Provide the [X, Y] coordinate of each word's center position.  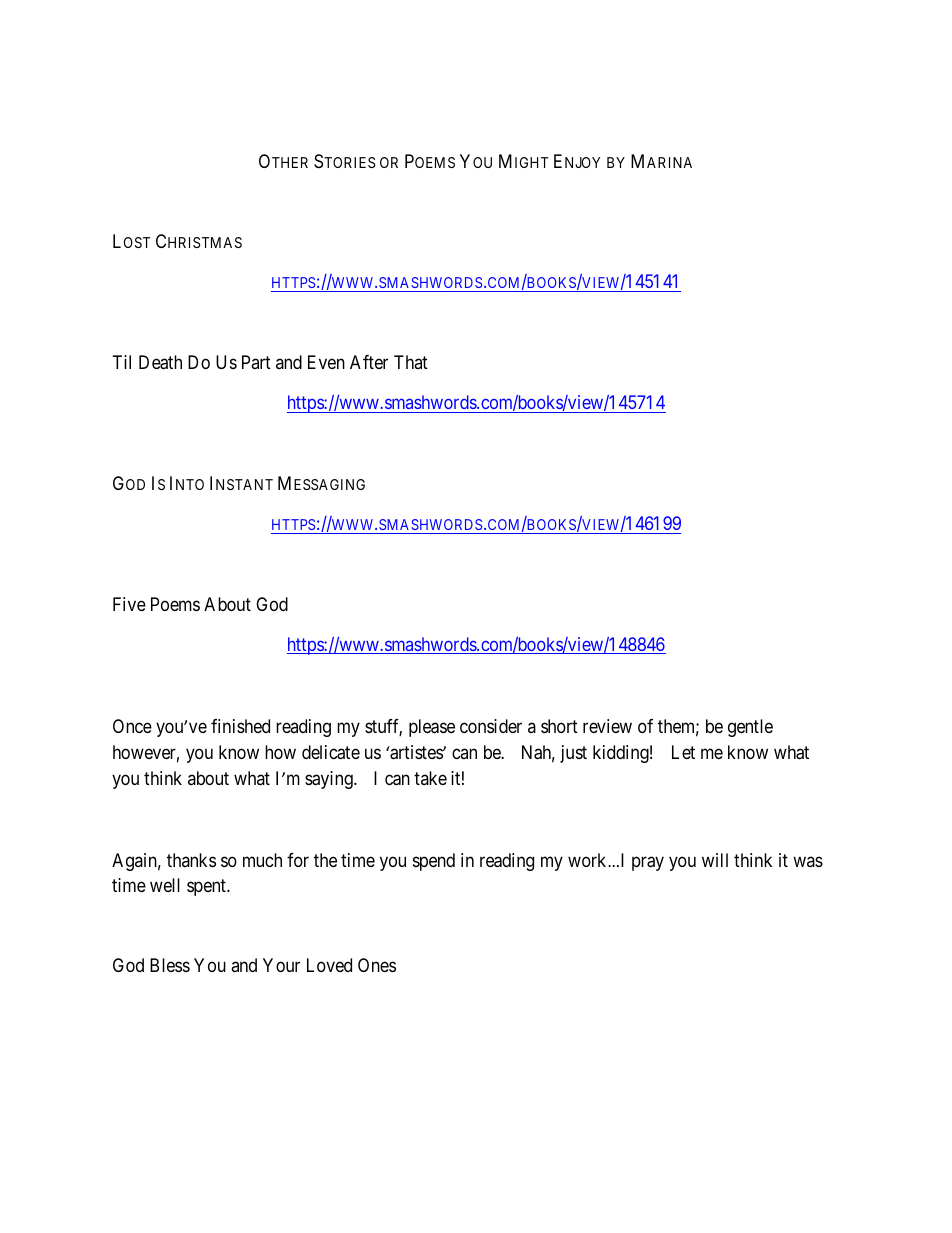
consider [491, 726]
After [369, 362]
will [715, 860]
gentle [750, 728]
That [411, 362]
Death [160, 362]
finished [240, 726]
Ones [377, 965]
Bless [170, 965]
